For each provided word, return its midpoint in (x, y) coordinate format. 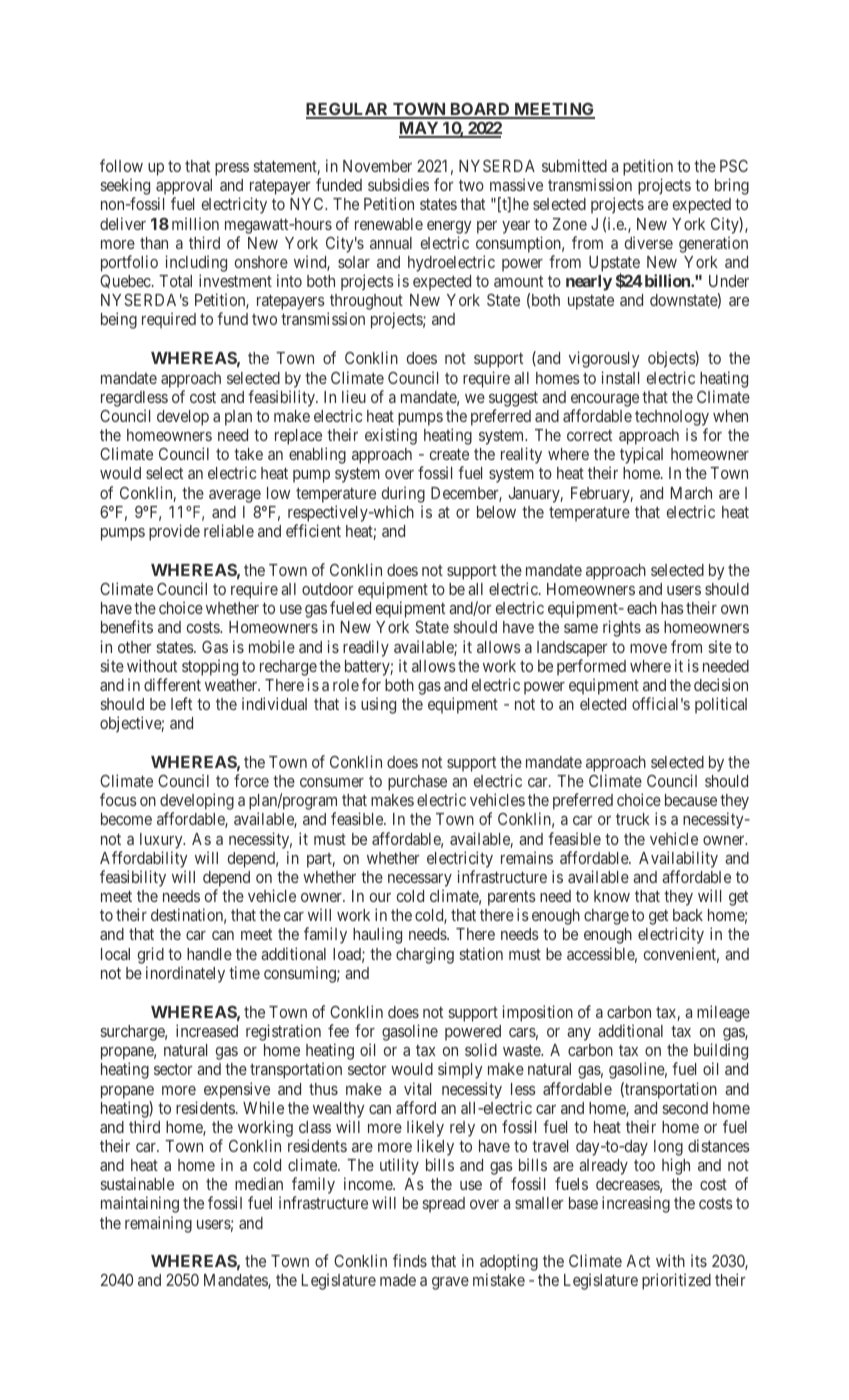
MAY (420, 129)
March (691, 493)
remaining (158, 1224)
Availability (678, 859)
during (403, 494)
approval (184, 188)
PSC (734, 165)
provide (174, 532)
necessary (420, 882)
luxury (162, 841)
